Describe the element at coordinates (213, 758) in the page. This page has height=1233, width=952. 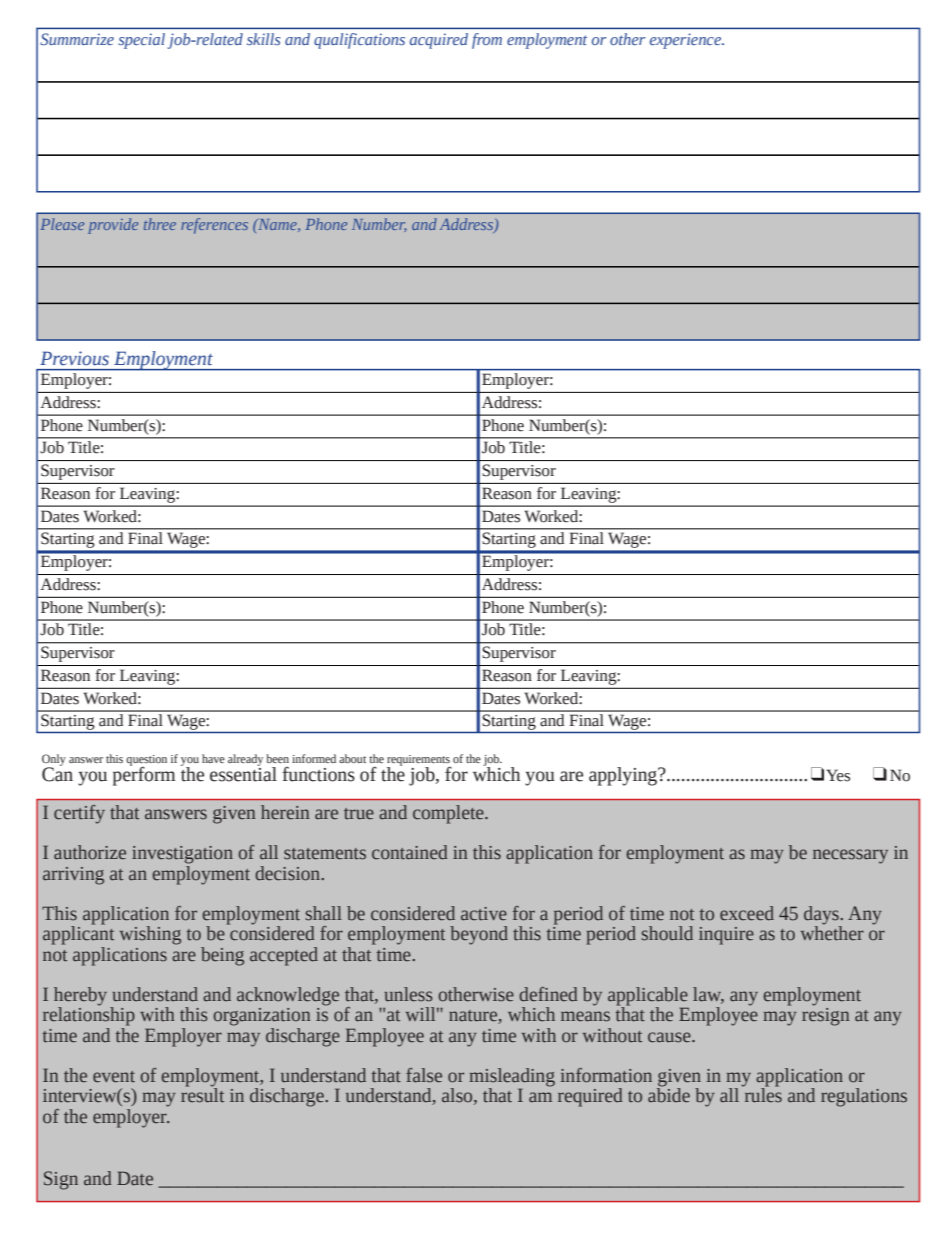
I see `have` at that location.
